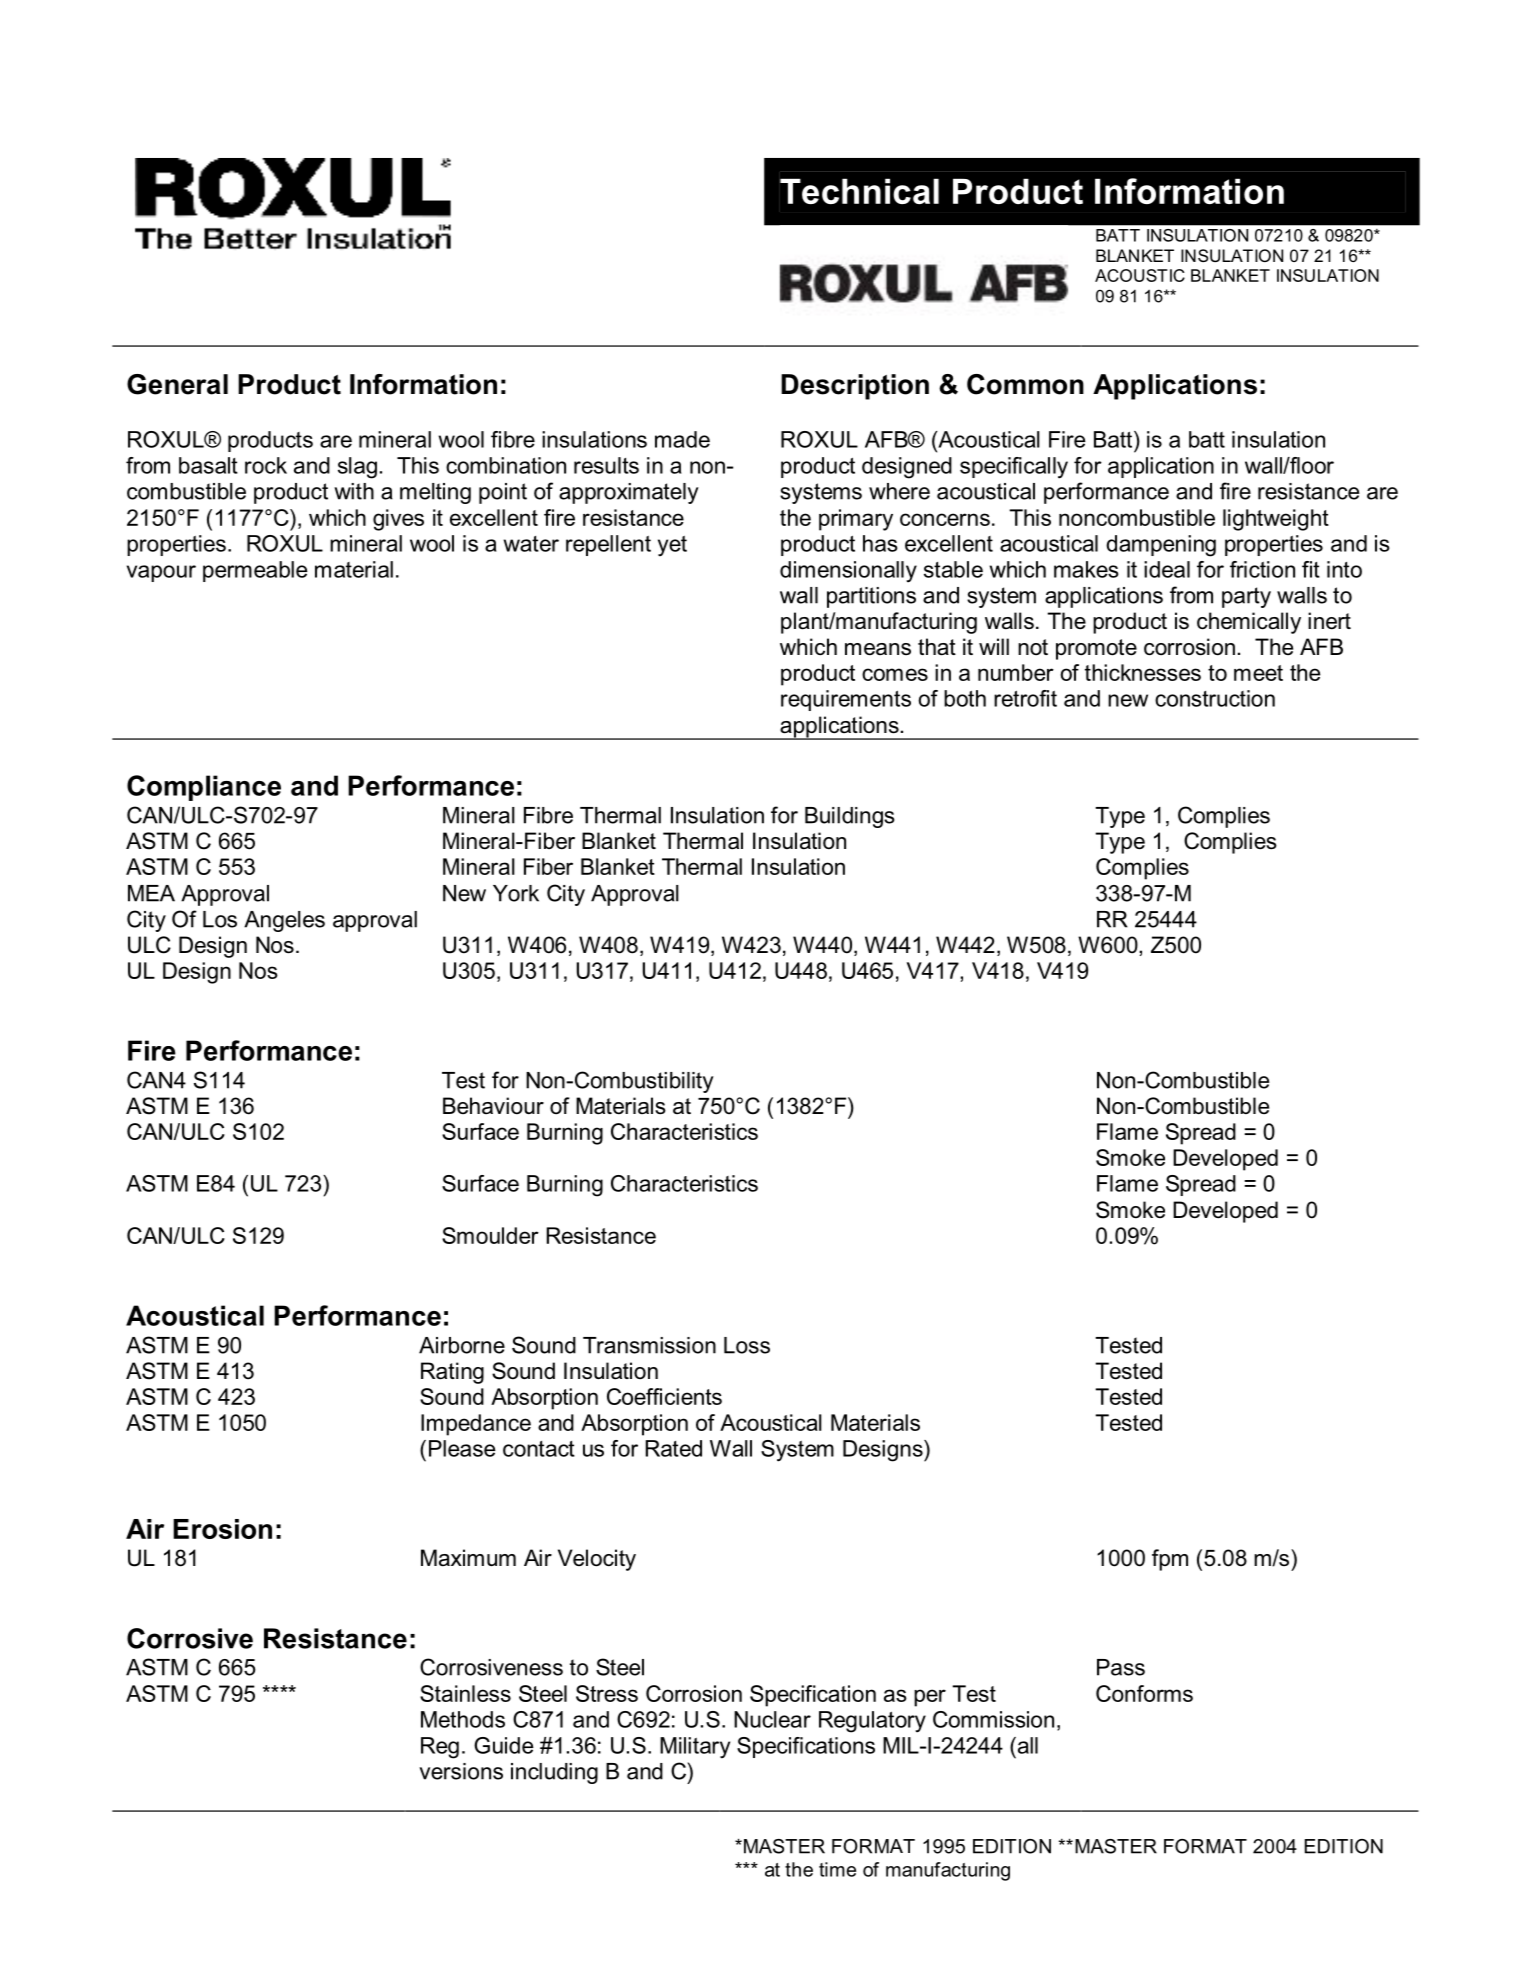 The height and width of the image is (1983, 1532). I want to click on Conforms, so click(1144, 1693).
